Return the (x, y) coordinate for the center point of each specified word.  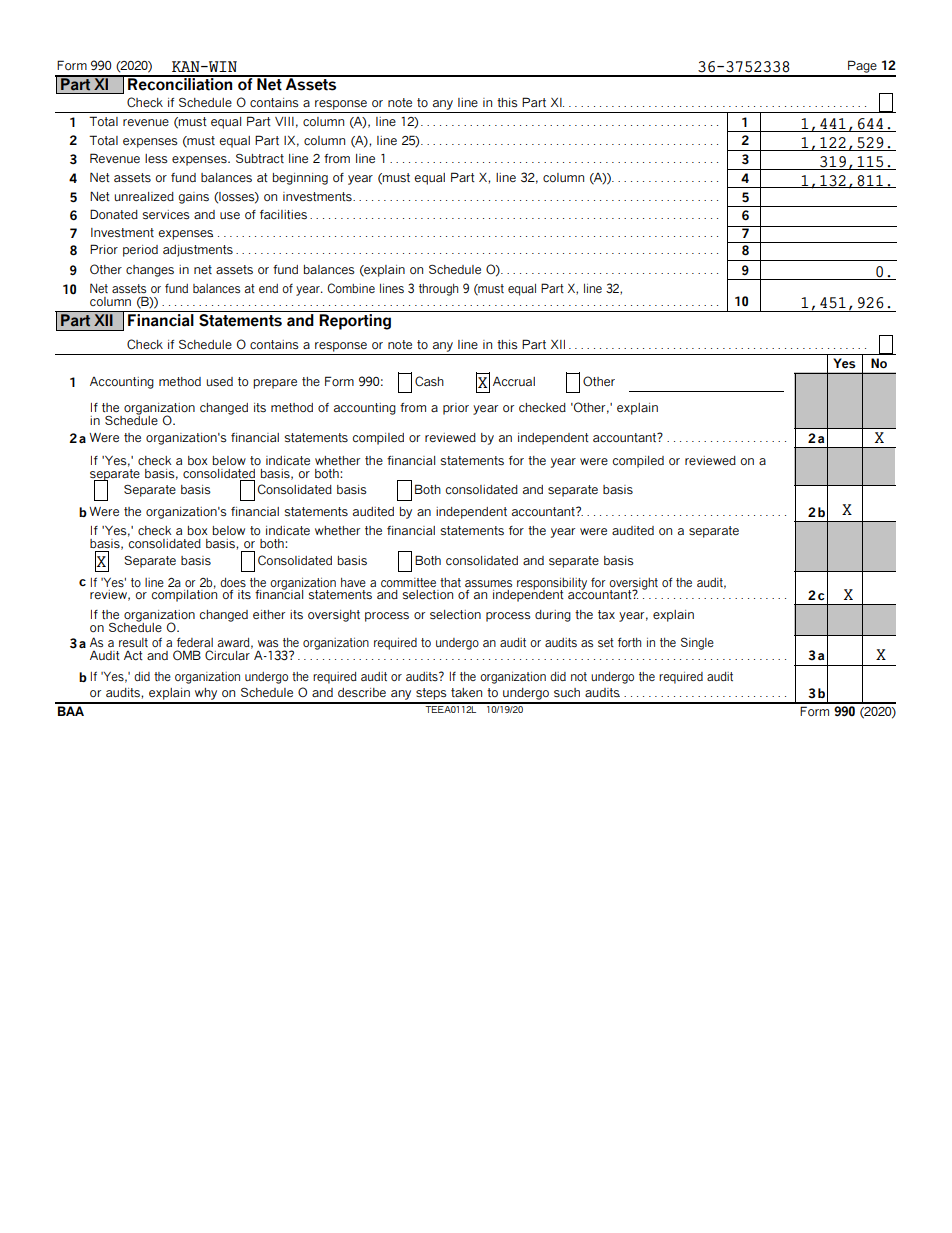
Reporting (355, 322)
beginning (300, 179)
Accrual (514, 381)
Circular (228, 654)
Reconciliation (180, 83)
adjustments (198, 251)
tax (606, 614)
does (233, 582)
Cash (429, 381)
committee (408, 582)
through (438, 290)
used (219, 382)
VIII (284, 121)
